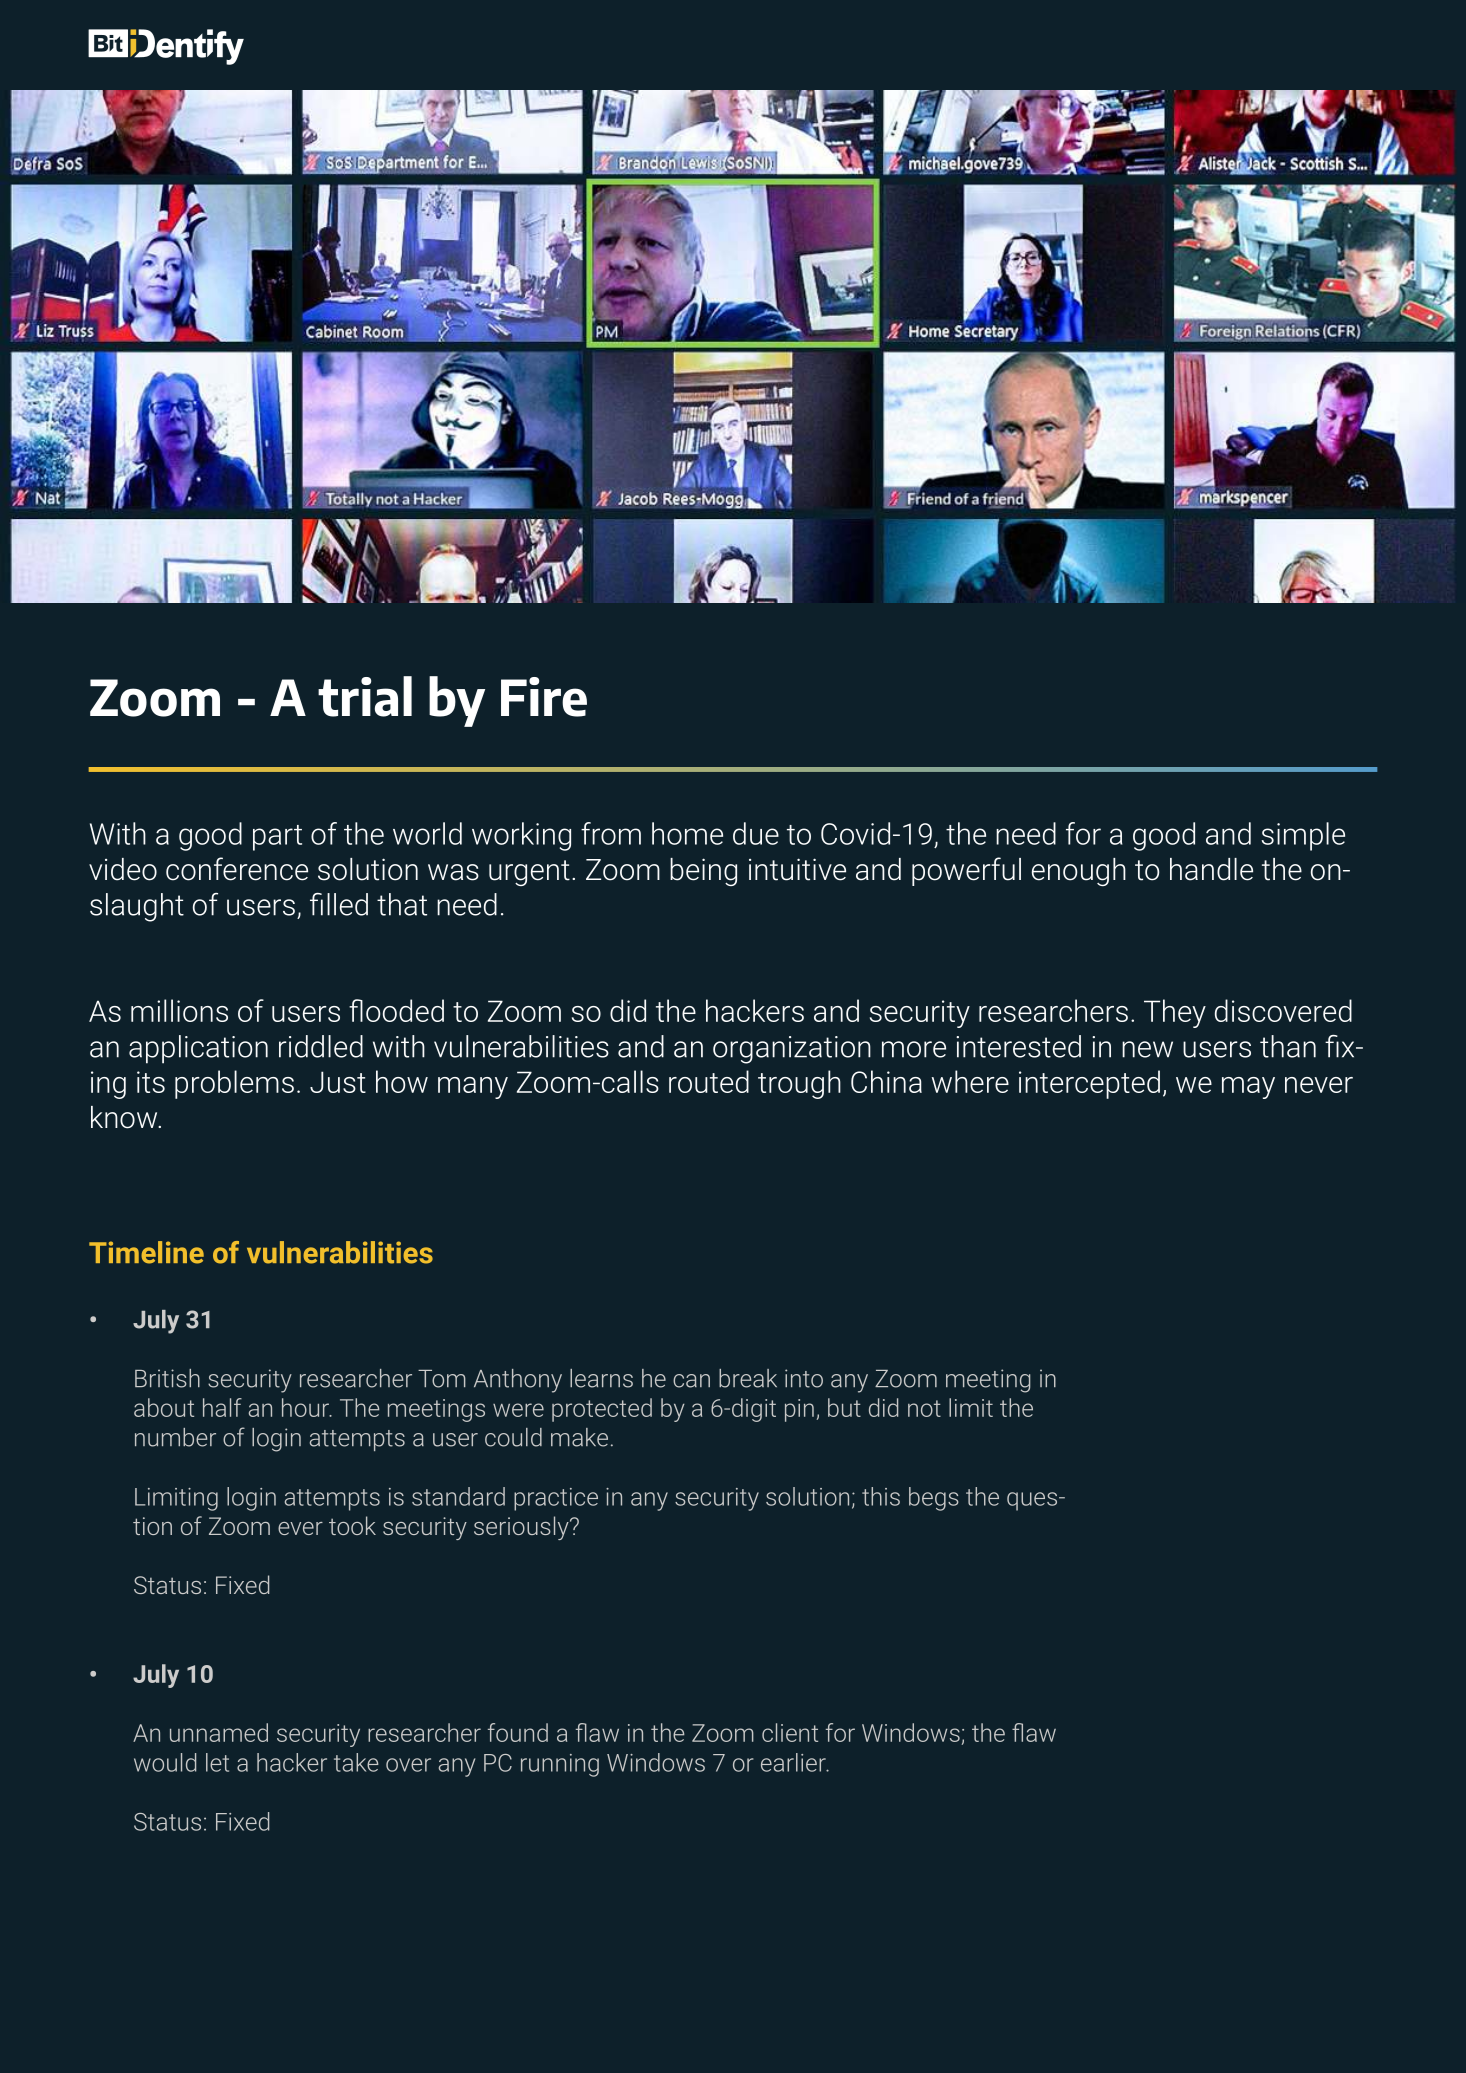  Describe the element at coordinates (544, 697) in the screenshot. I see `Fire` at that location.
